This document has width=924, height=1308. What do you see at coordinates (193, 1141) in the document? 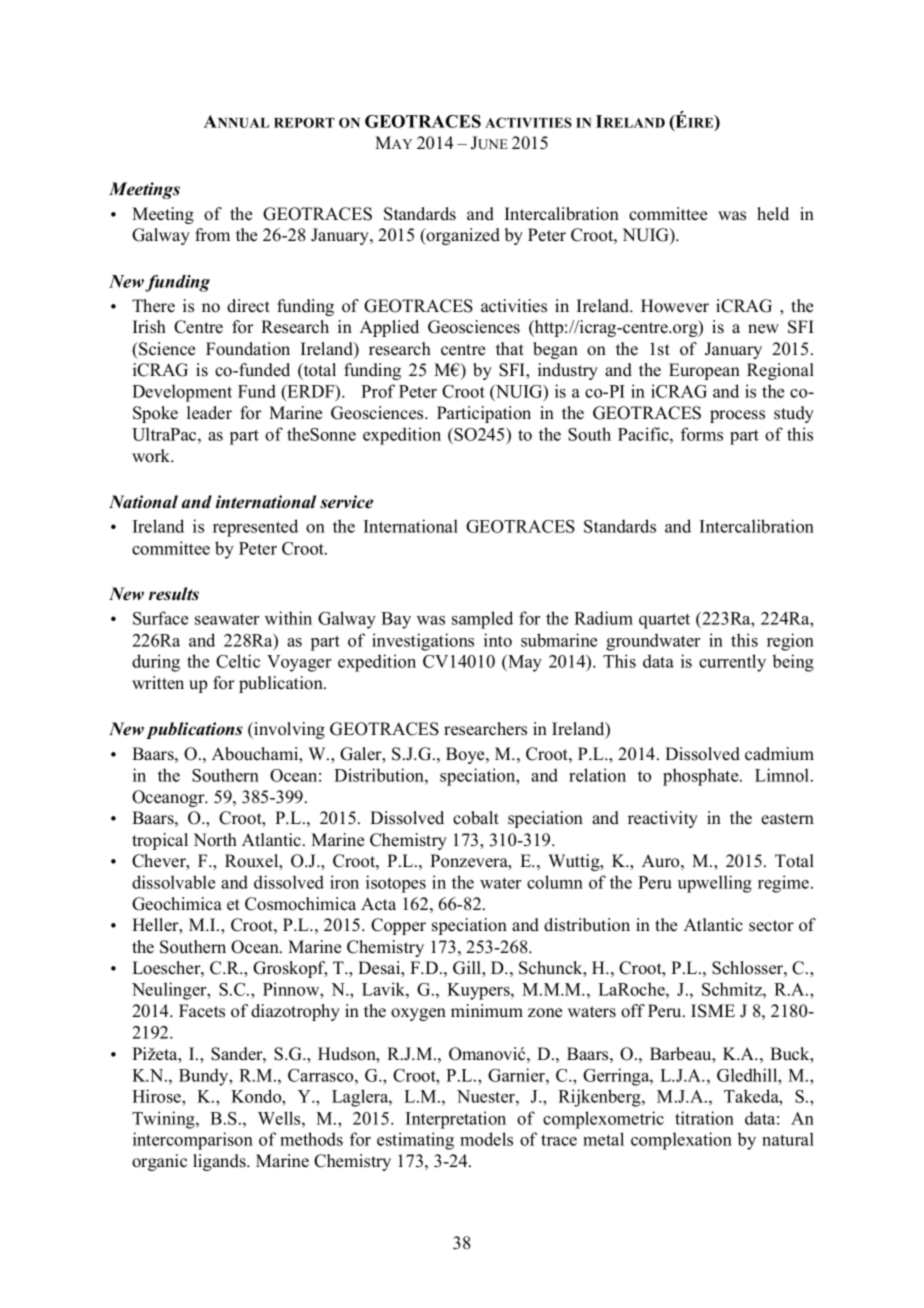
I see `intercomparison` at bounding box center [193, 1141].
